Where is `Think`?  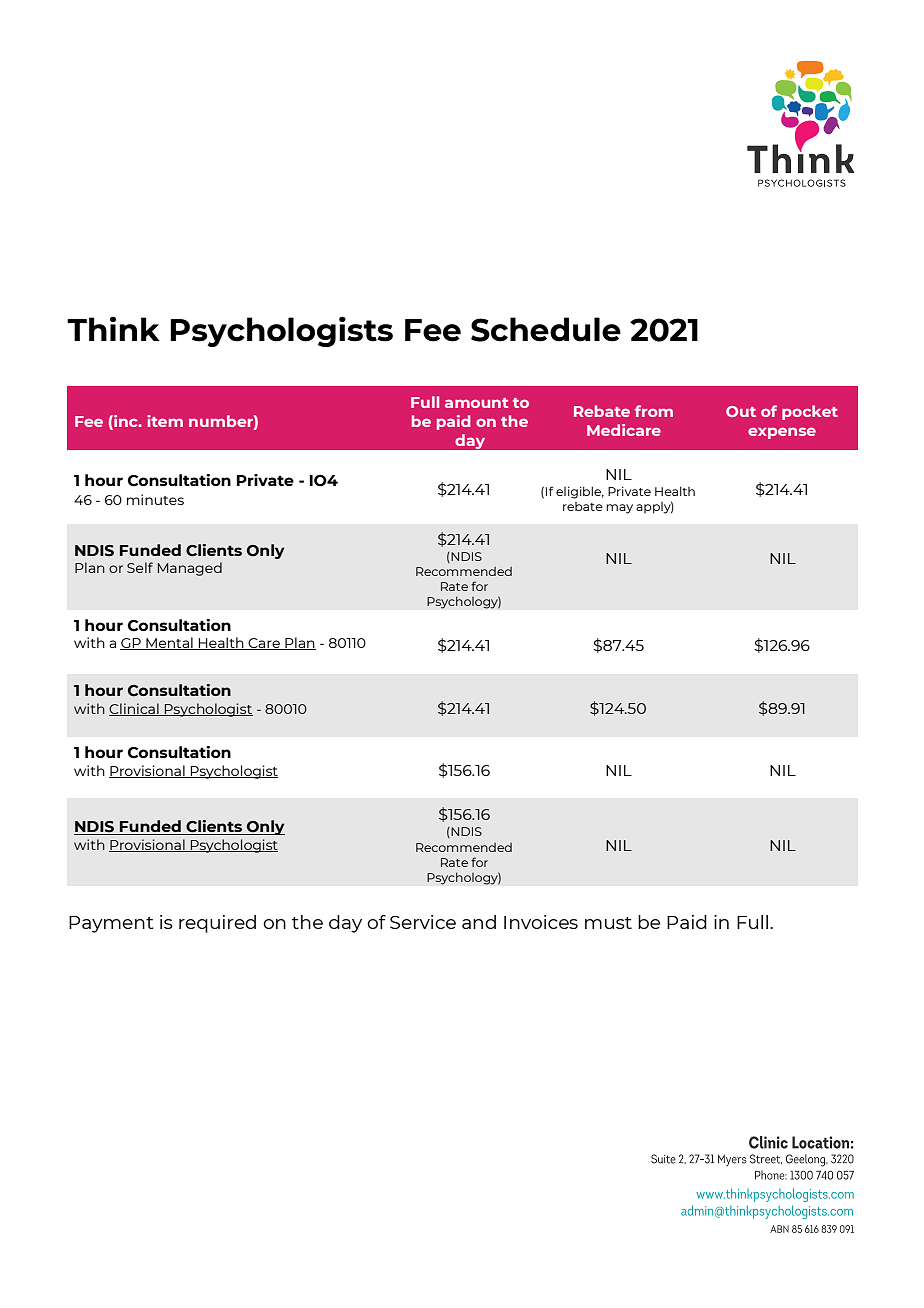
Think is located at coordinates (113, 328).
